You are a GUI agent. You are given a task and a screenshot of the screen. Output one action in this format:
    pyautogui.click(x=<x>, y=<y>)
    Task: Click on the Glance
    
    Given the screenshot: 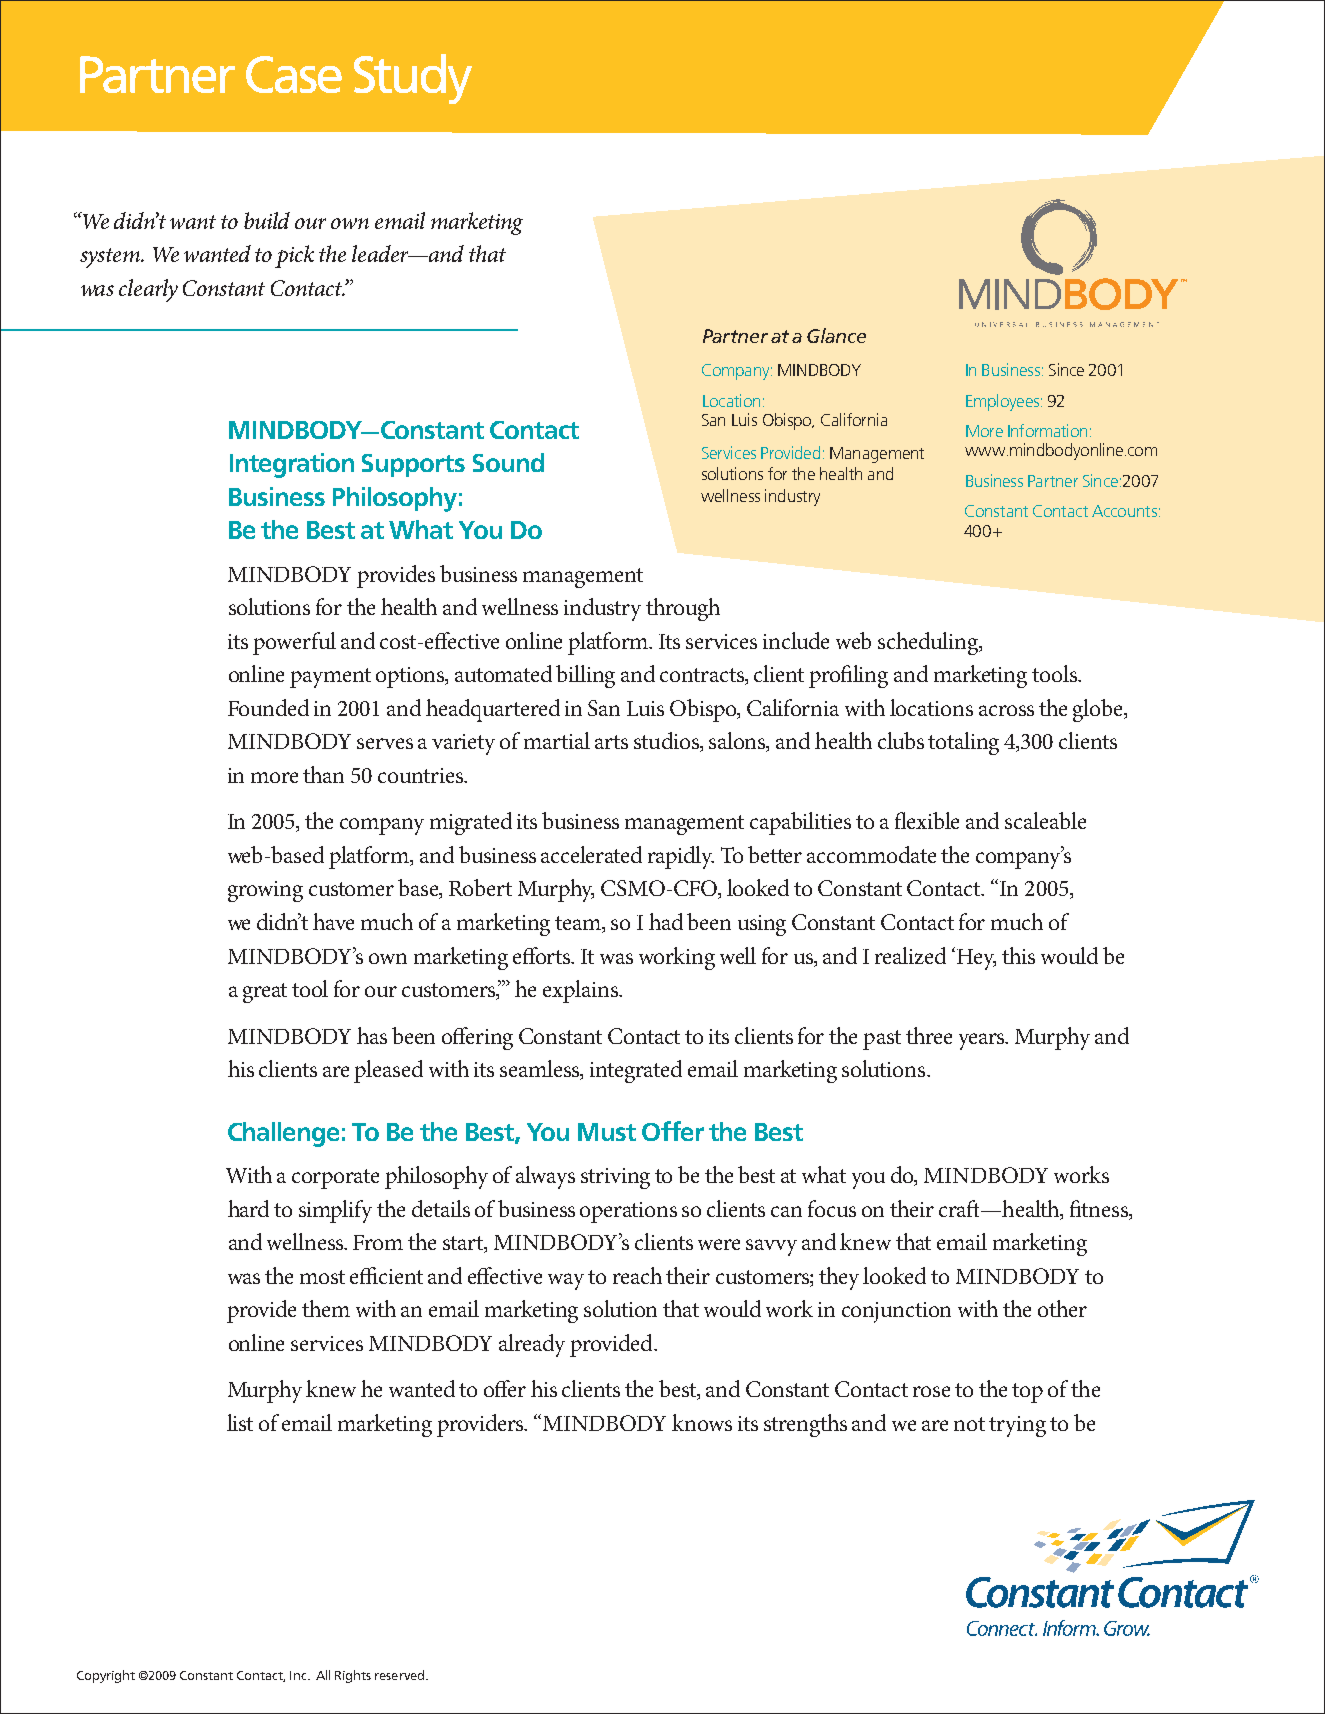 What is the action you would take?
    pyautogui.click(x=836, y=335)
